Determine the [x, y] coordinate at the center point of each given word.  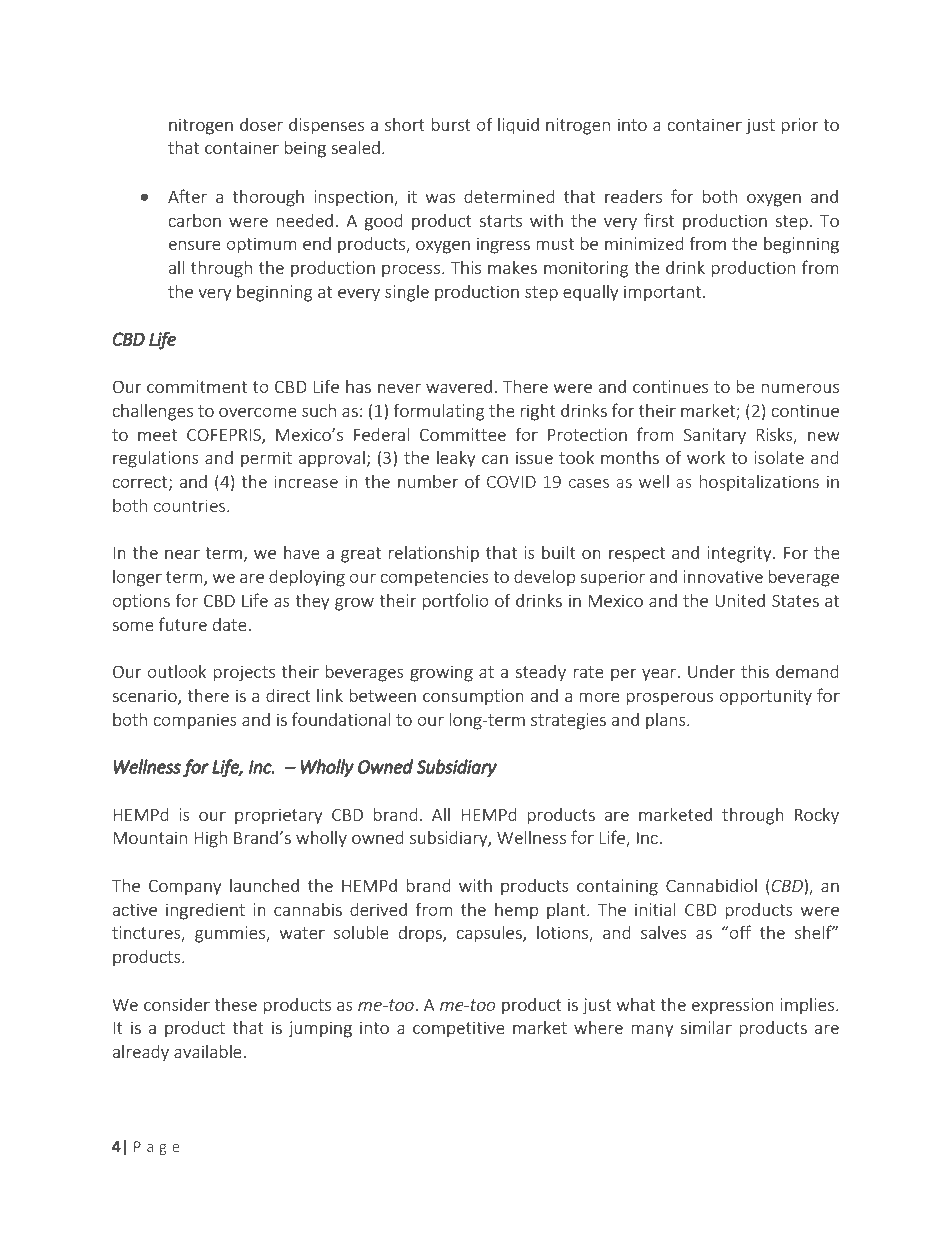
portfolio [455, 602]
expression [733, 1006]
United [740, 600]
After [187, 196]
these [235, 1004]
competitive [459, 1029]
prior [799, 126]
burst [451, 124]
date [230, 624]
